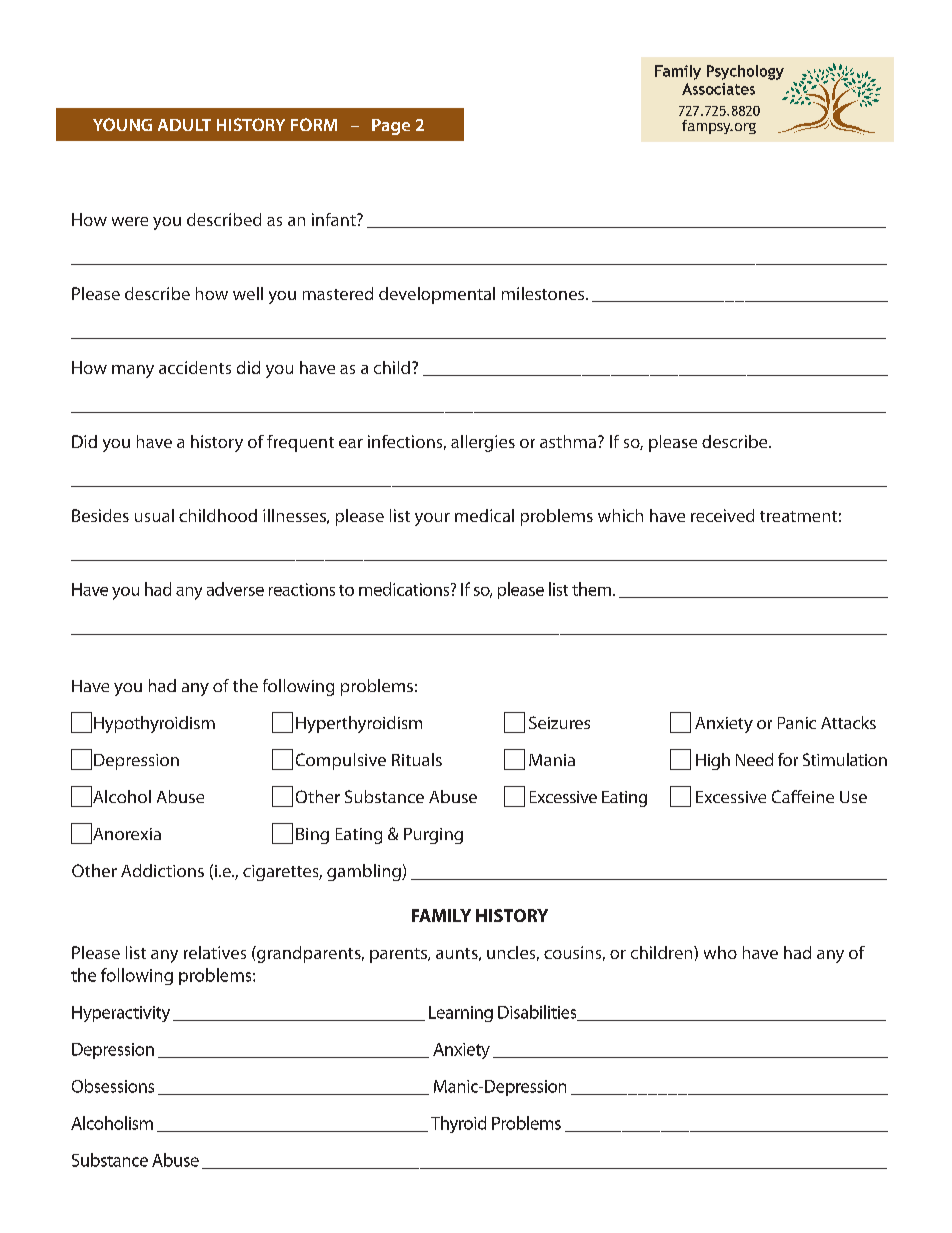  What do you see at coordinates (405, 589) in the screenshot?
I see `medications` at bounding box center [405, 589].
